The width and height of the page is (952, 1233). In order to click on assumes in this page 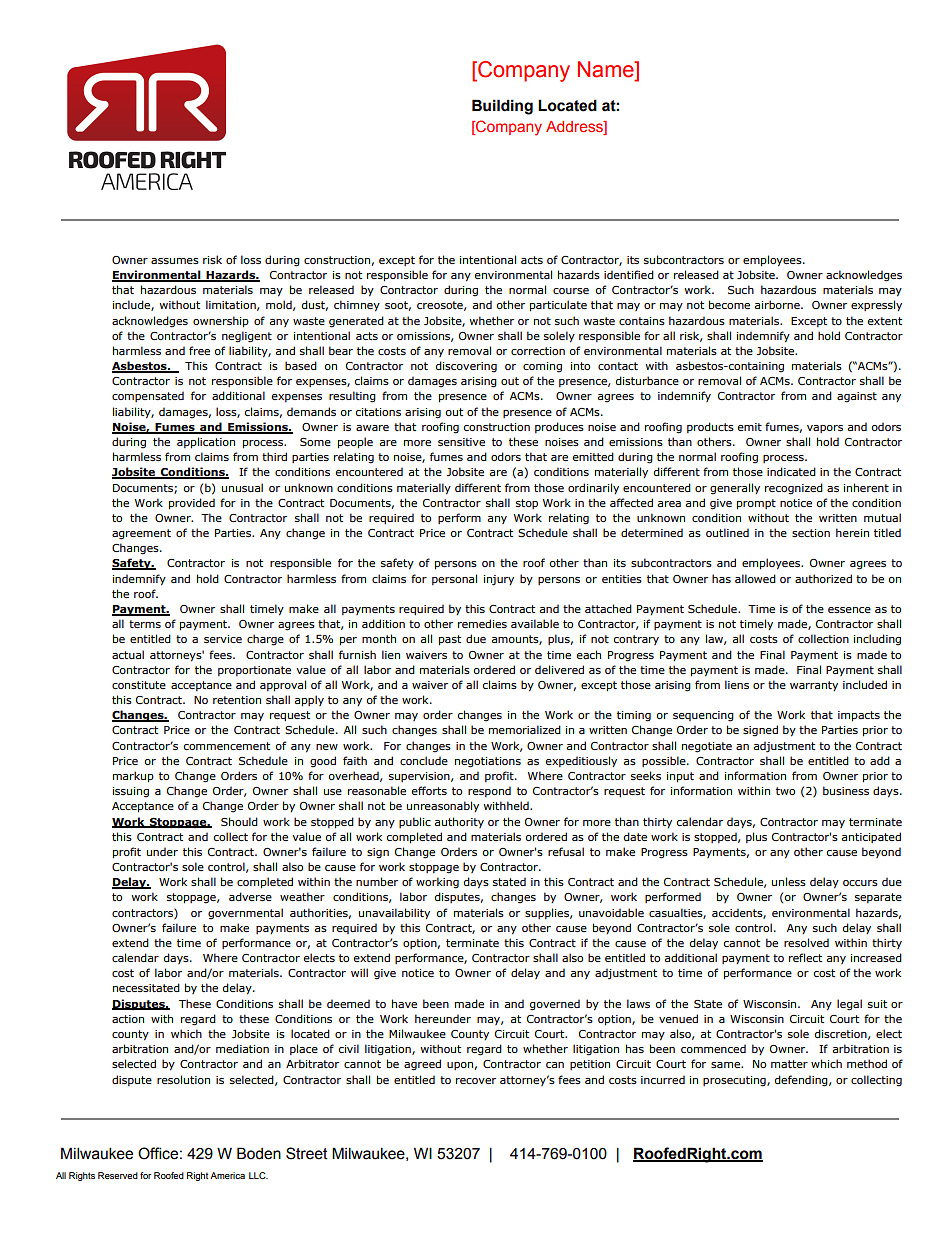, I will do `click(175, 261)`.
